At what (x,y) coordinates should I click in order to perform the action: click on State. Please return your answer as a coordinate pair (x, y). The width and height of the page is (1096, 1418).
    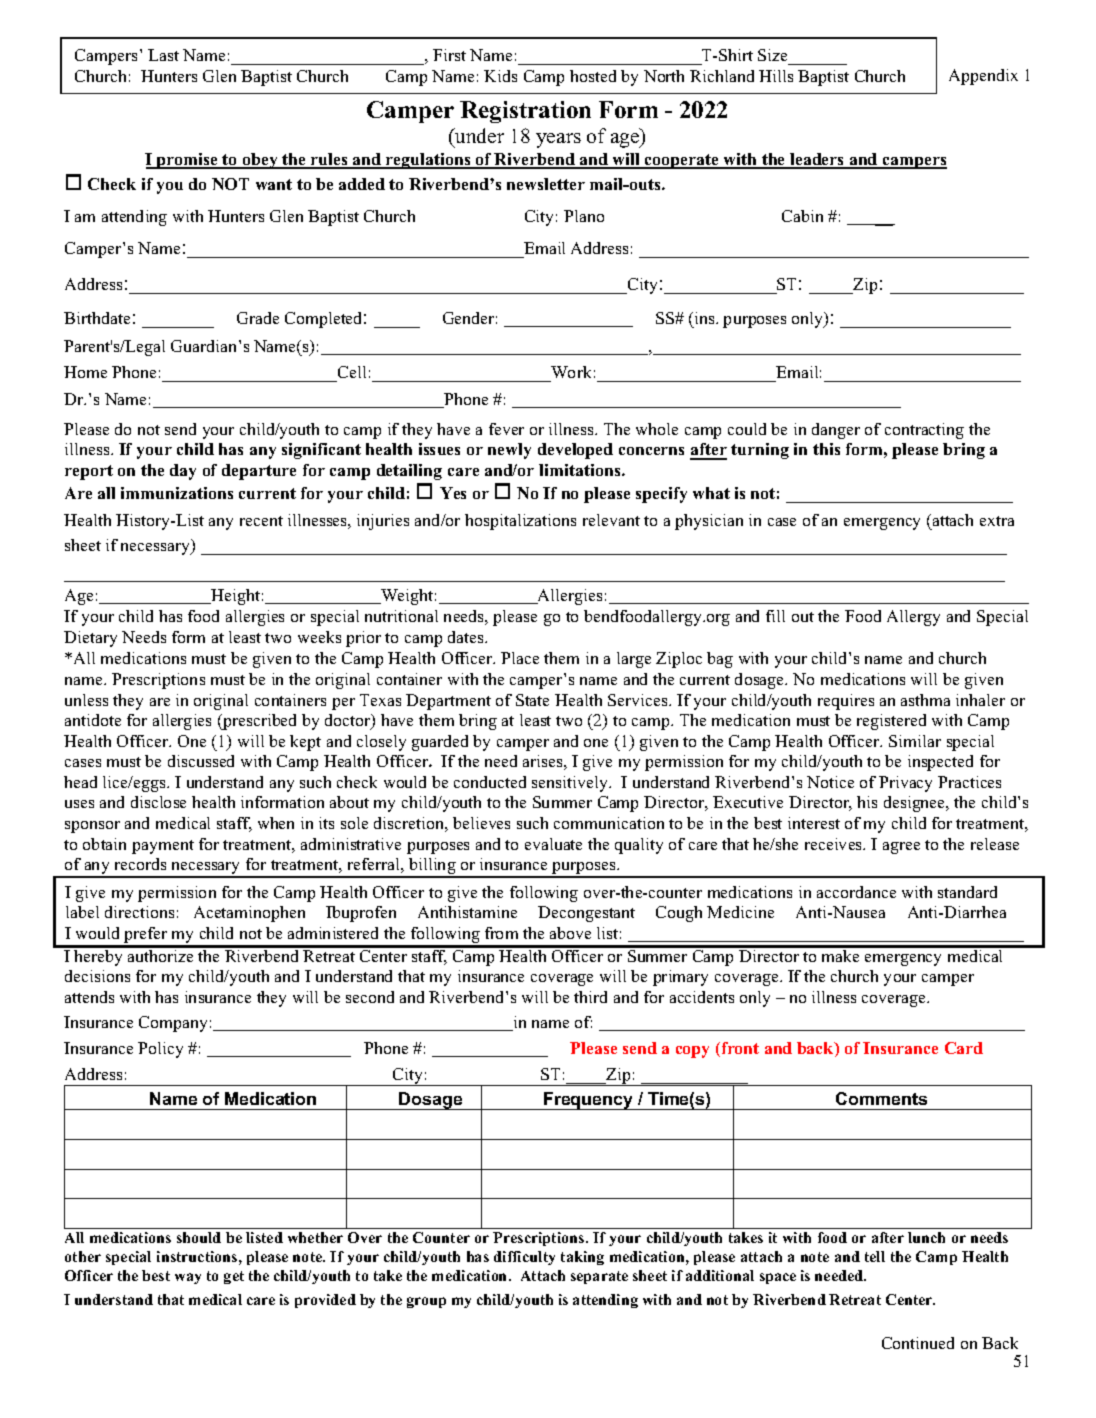
    Looking at the image, I should click on (532, 700).
